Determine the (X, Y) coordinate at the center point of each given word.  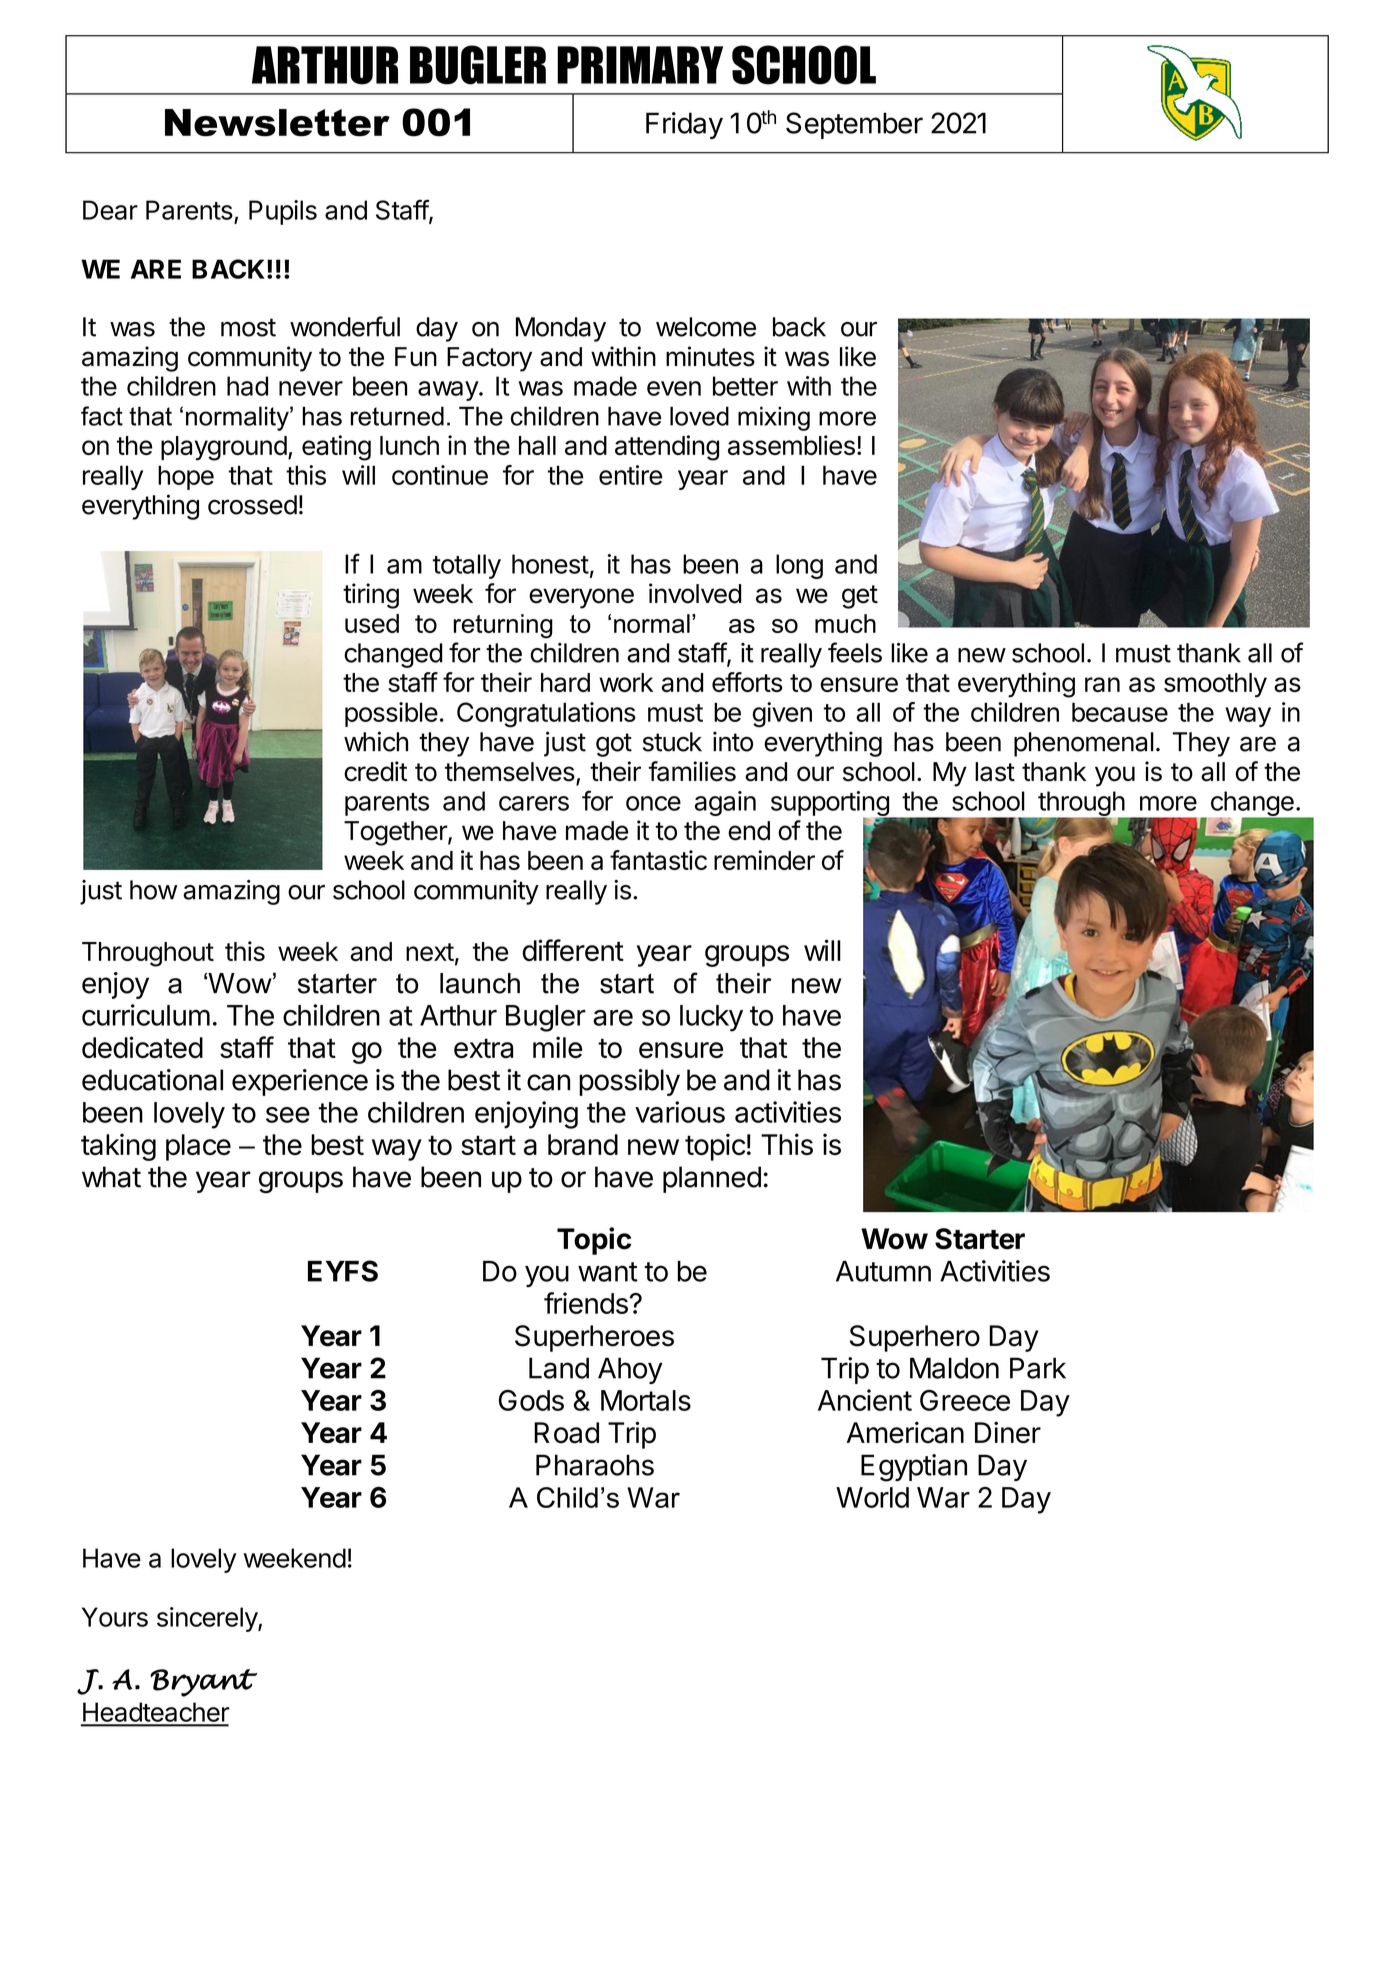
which (376, 741)
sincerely (208, 1619)
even (674, 388)
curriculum (146, 1015)
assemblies (791, 445)
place (198, 1147)
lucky (711, 1018)
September (854, 125)
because (1120, 712)
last (995, 772)
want (608, 1272)
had (247, 386)
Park (1038, 1368)
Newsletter (277, 123)
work (626, 682)
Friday (684, 125)
